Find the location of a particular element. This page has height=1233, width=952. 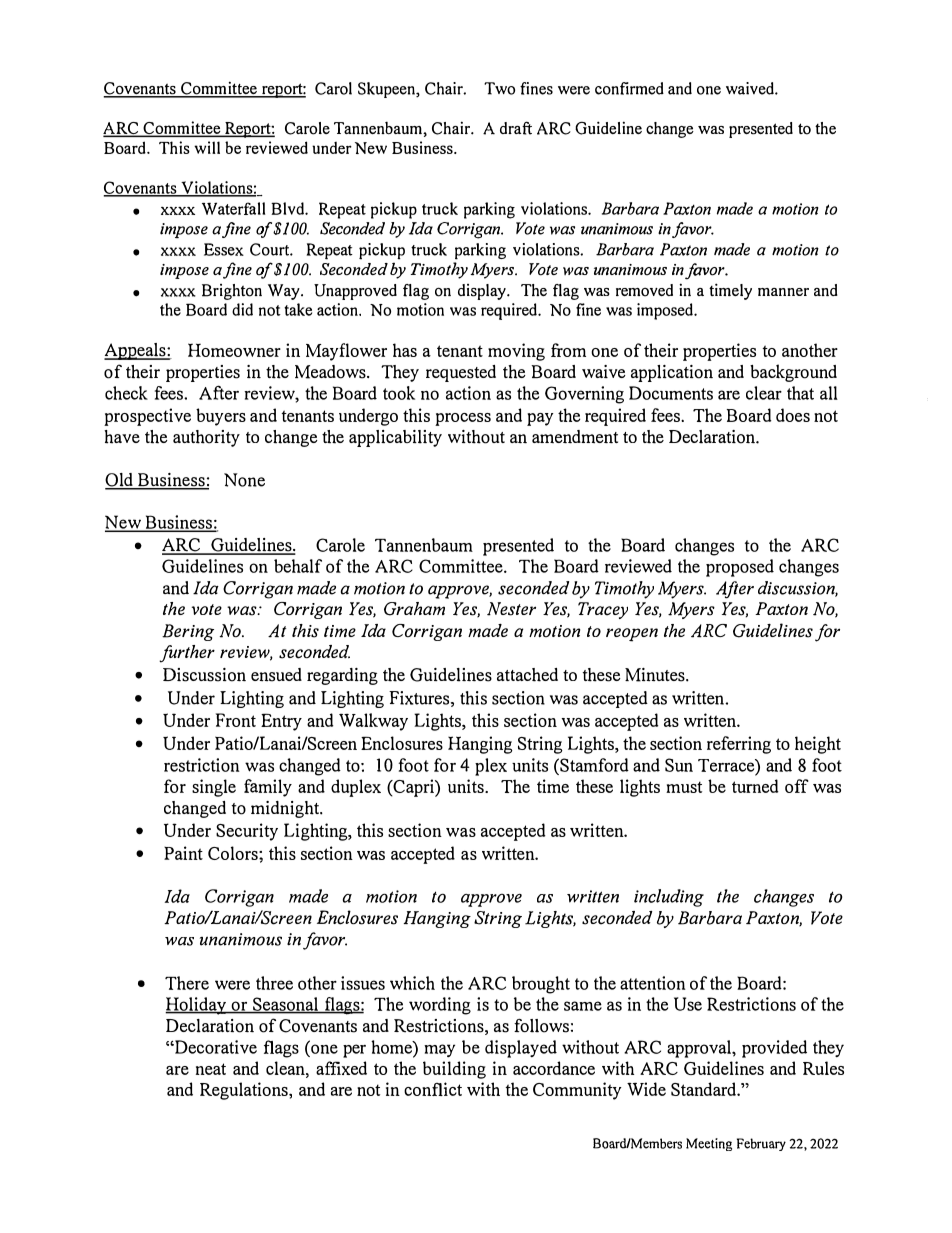

will is located at coordinates (207, 147).
